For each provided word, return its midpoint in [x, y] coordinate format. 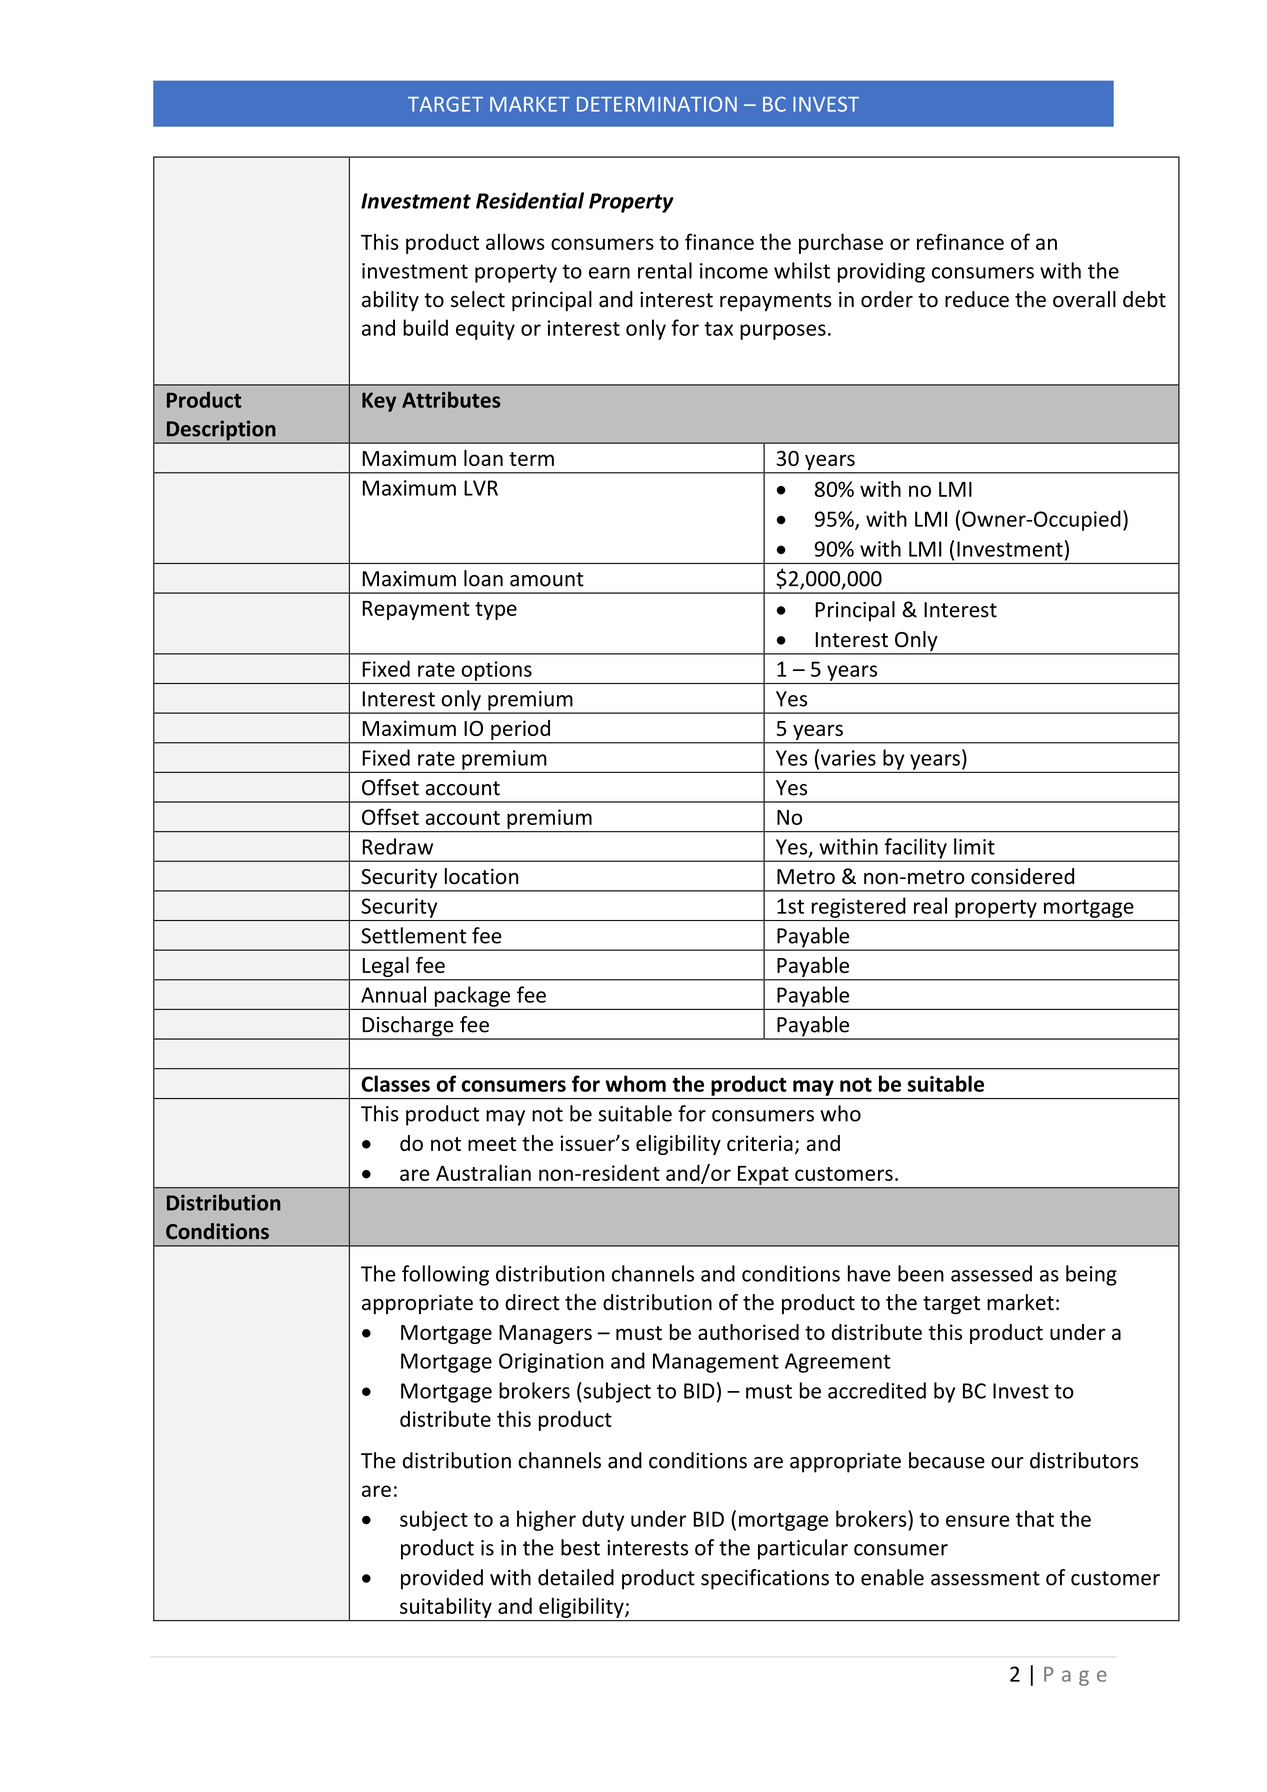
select [478, 299]
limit [974, 846]
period [520, 730]
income [734, 271]
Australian [483, 1172]
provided [442, 1579]
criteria [760, 1143]
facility [915, 849]
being [1091, 1275]
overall [1084, 299]
